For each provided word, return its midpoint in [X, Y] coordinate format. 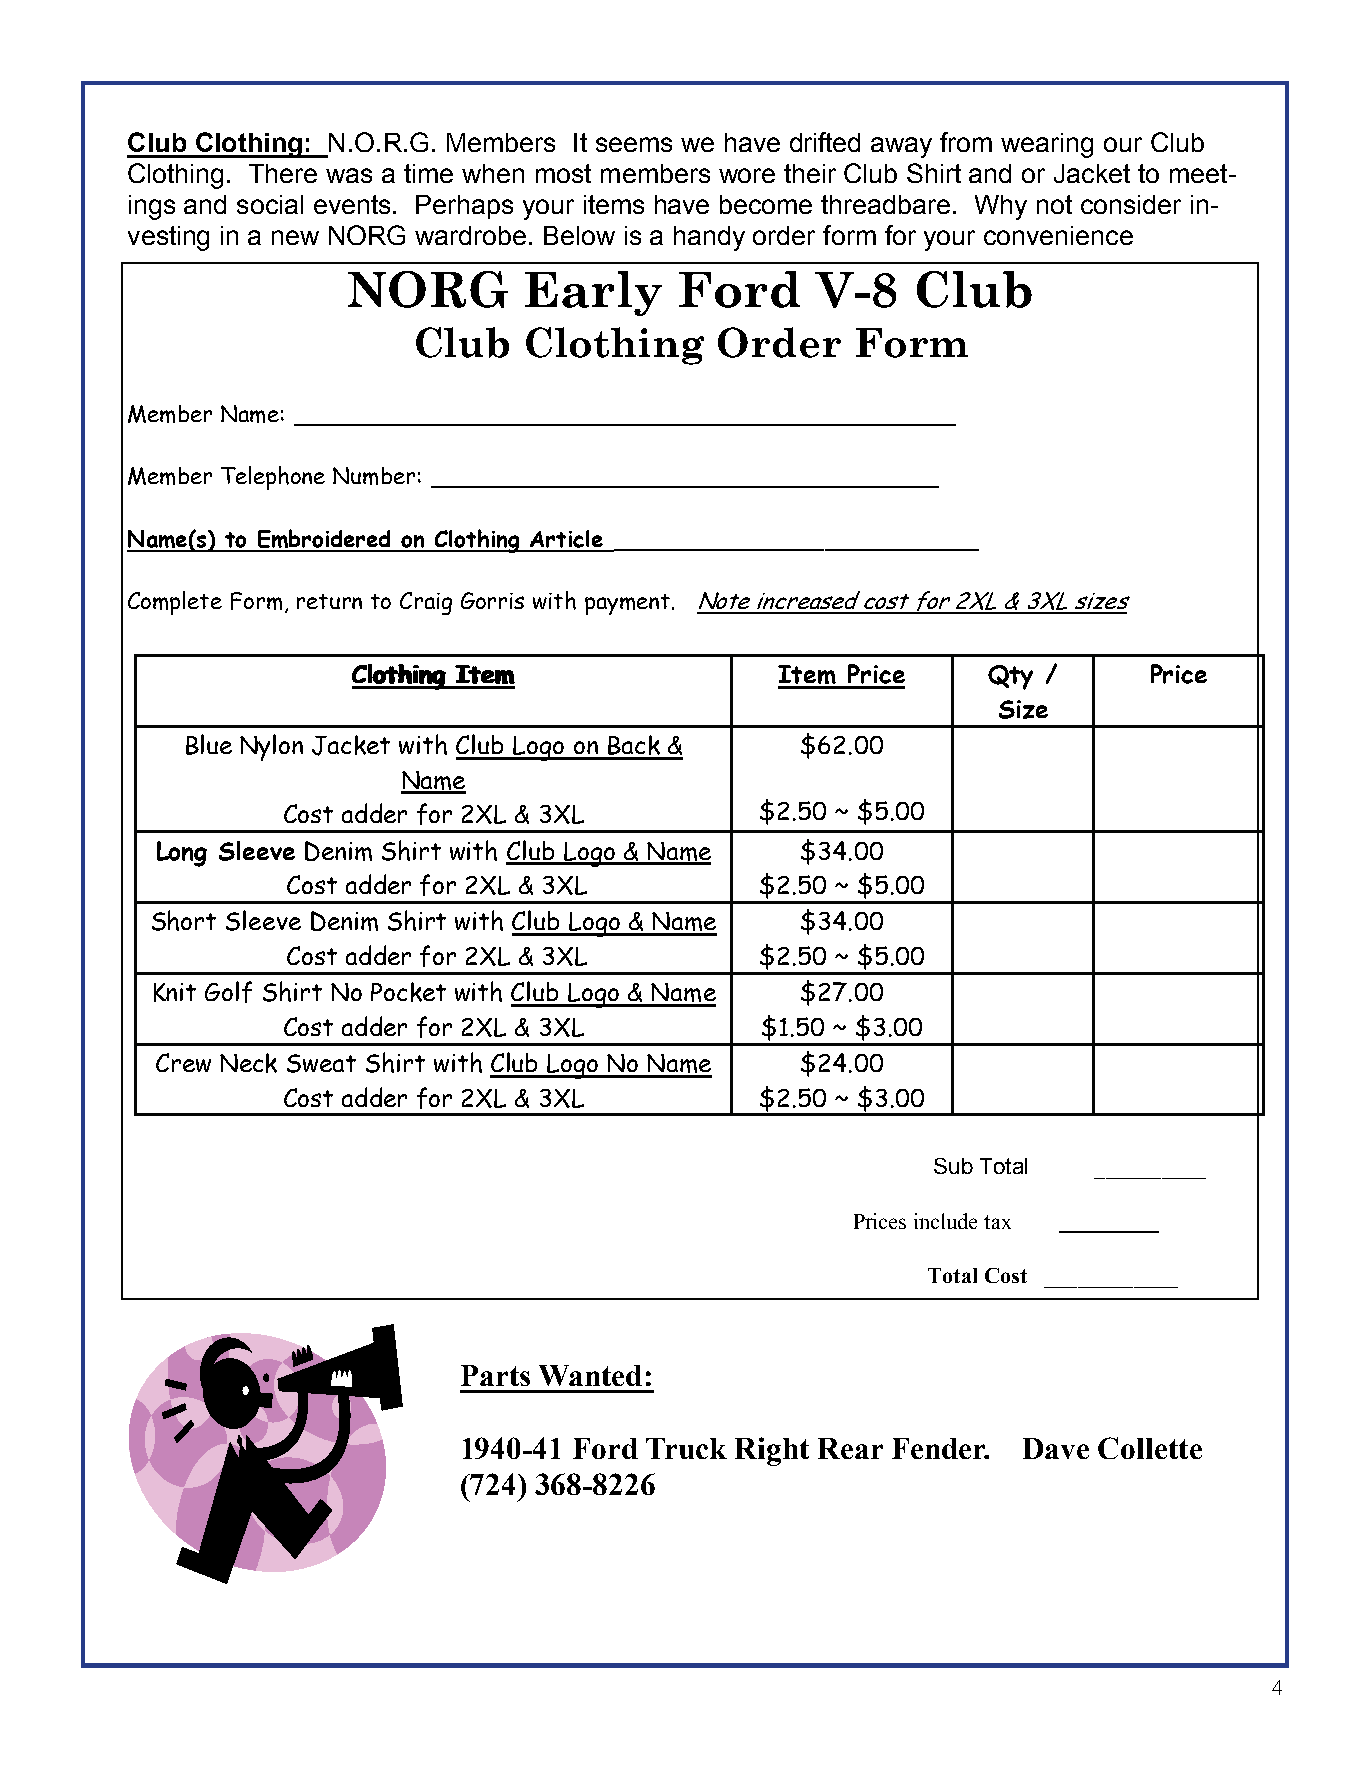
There [283, 173]
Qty [1010, 677]
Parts [495, 1375]
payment [629, 604]
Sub [953, 1166]
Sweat [321, 1063]
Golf [228, 992]
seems [634, 144]
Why [1001, 207]
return [329, 601]
